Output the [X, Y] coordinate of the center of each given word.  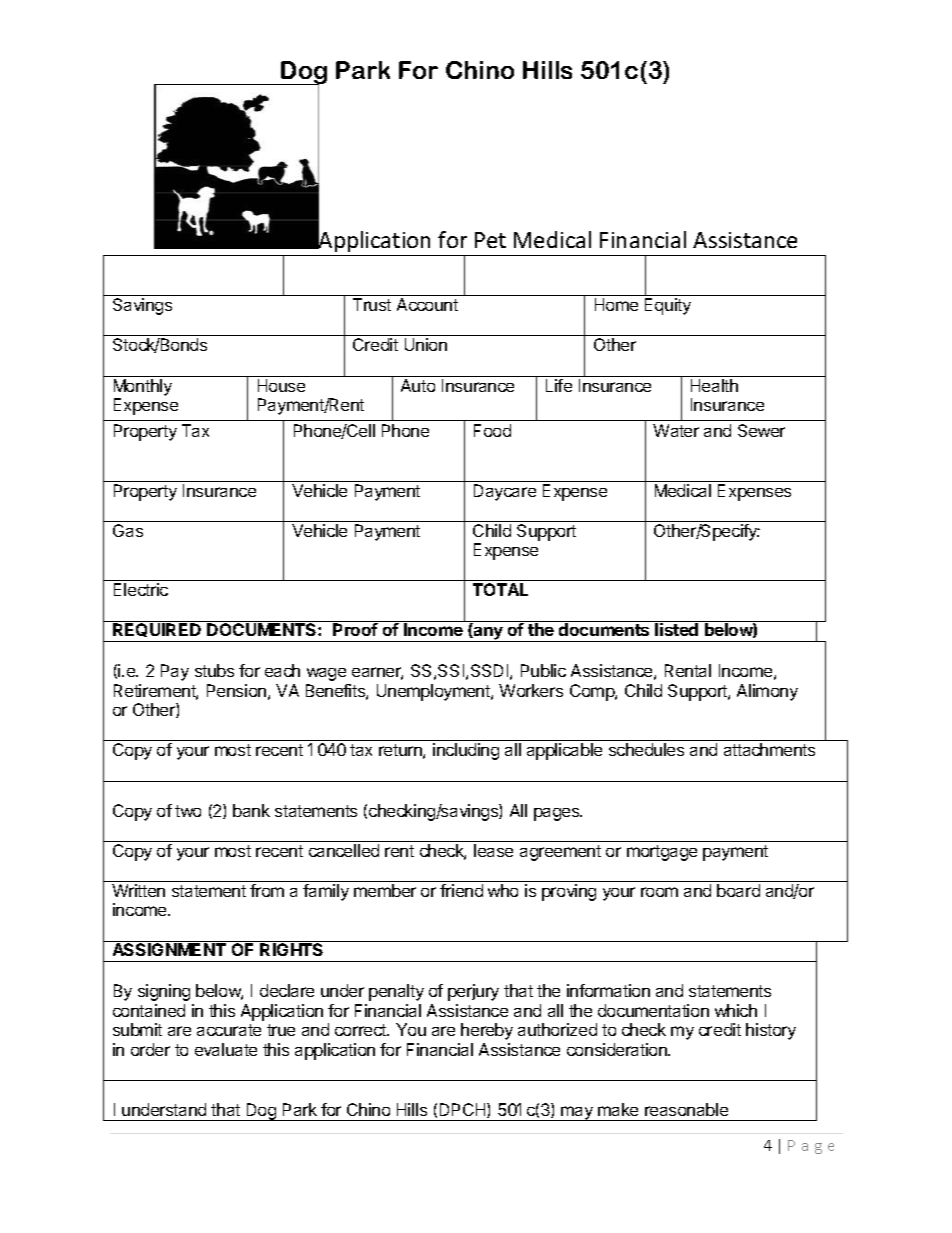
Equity [668, 306]
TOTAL [500, 589]
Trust [372, 304]
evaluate [226, 1049]
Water [676, 430]
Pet [490, 240]
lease [493, 850]
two [188, 811]
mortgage [662, 853]
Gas [128, 530]
